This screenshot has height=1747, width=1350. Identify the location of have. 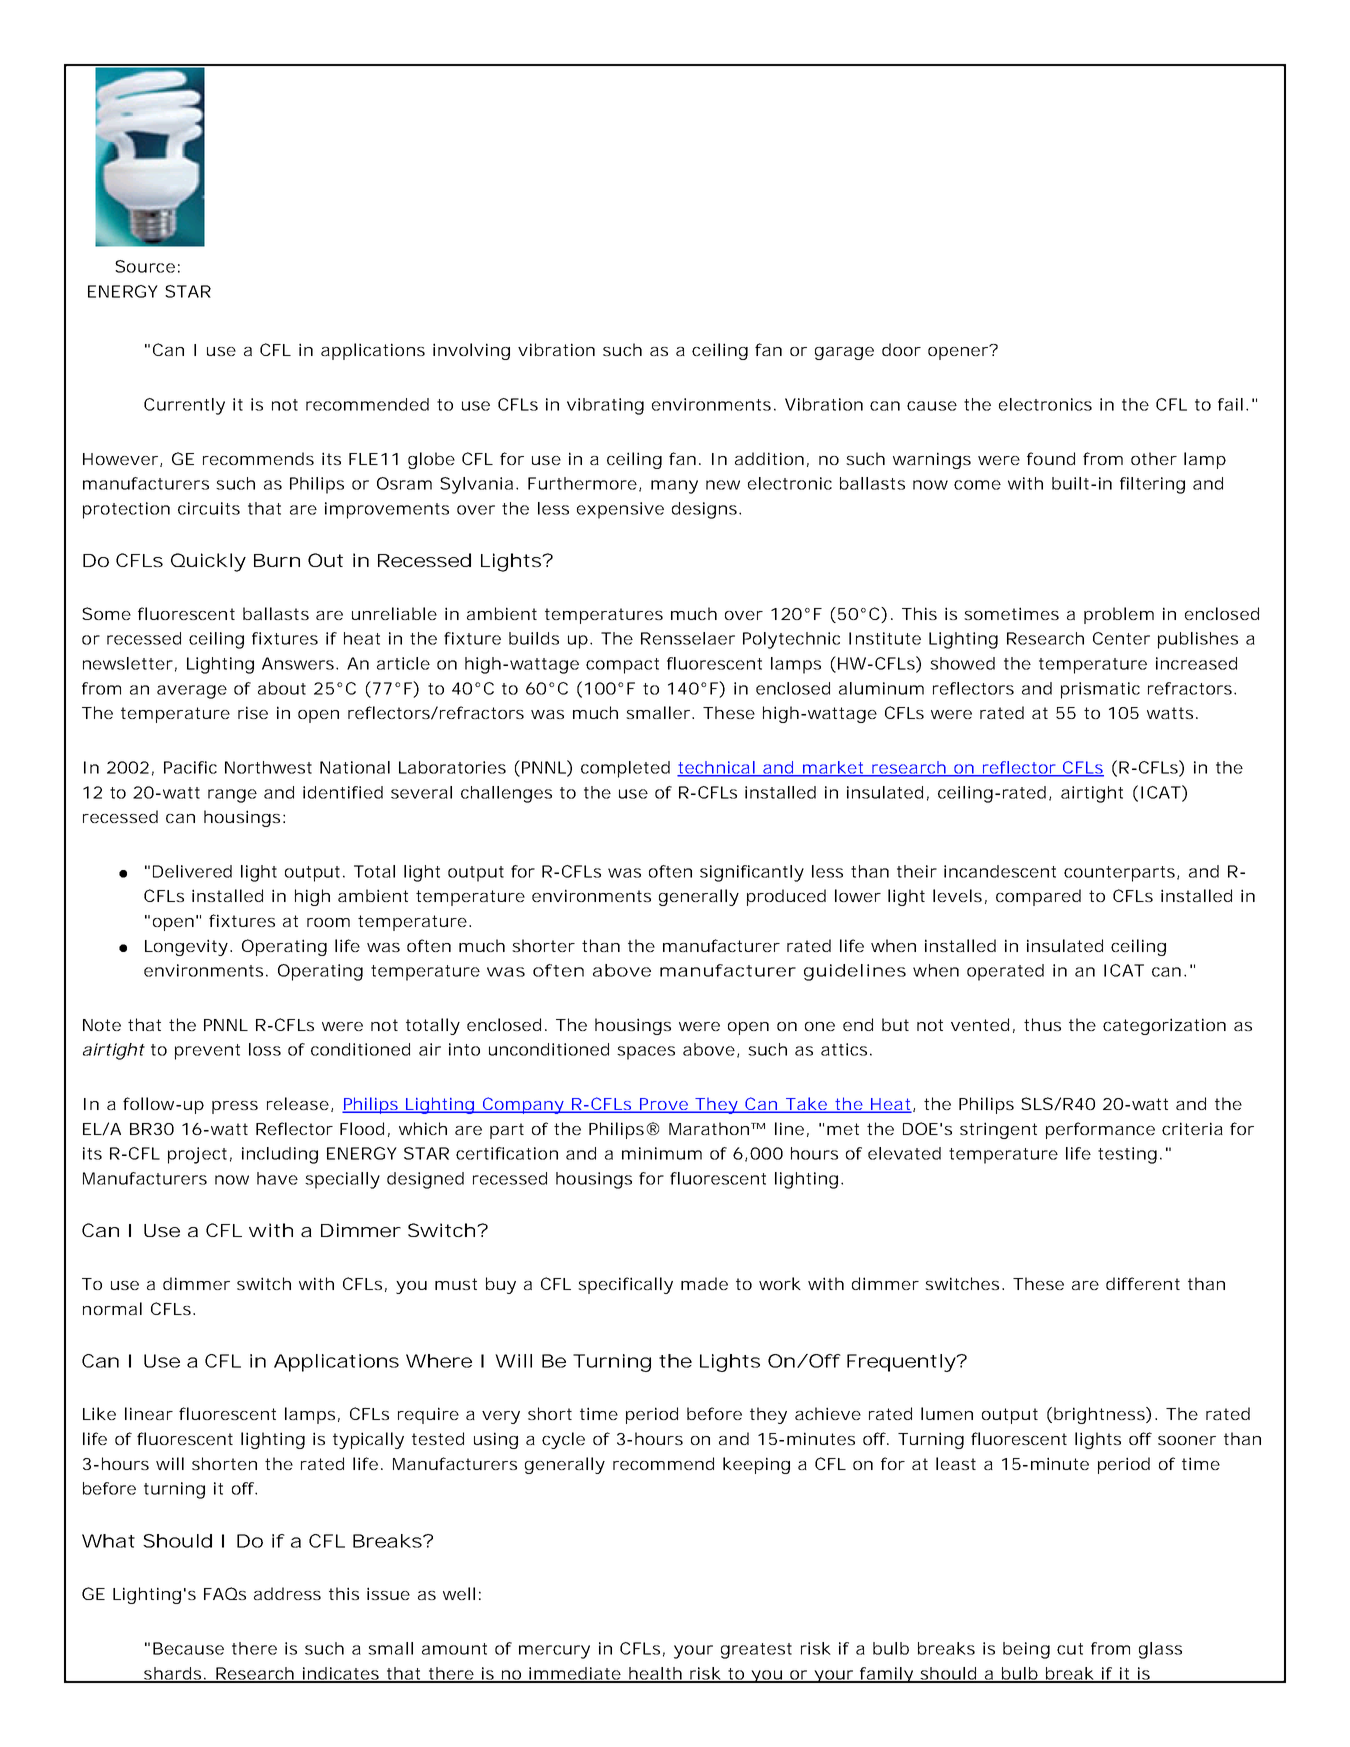
(277, 1178).
